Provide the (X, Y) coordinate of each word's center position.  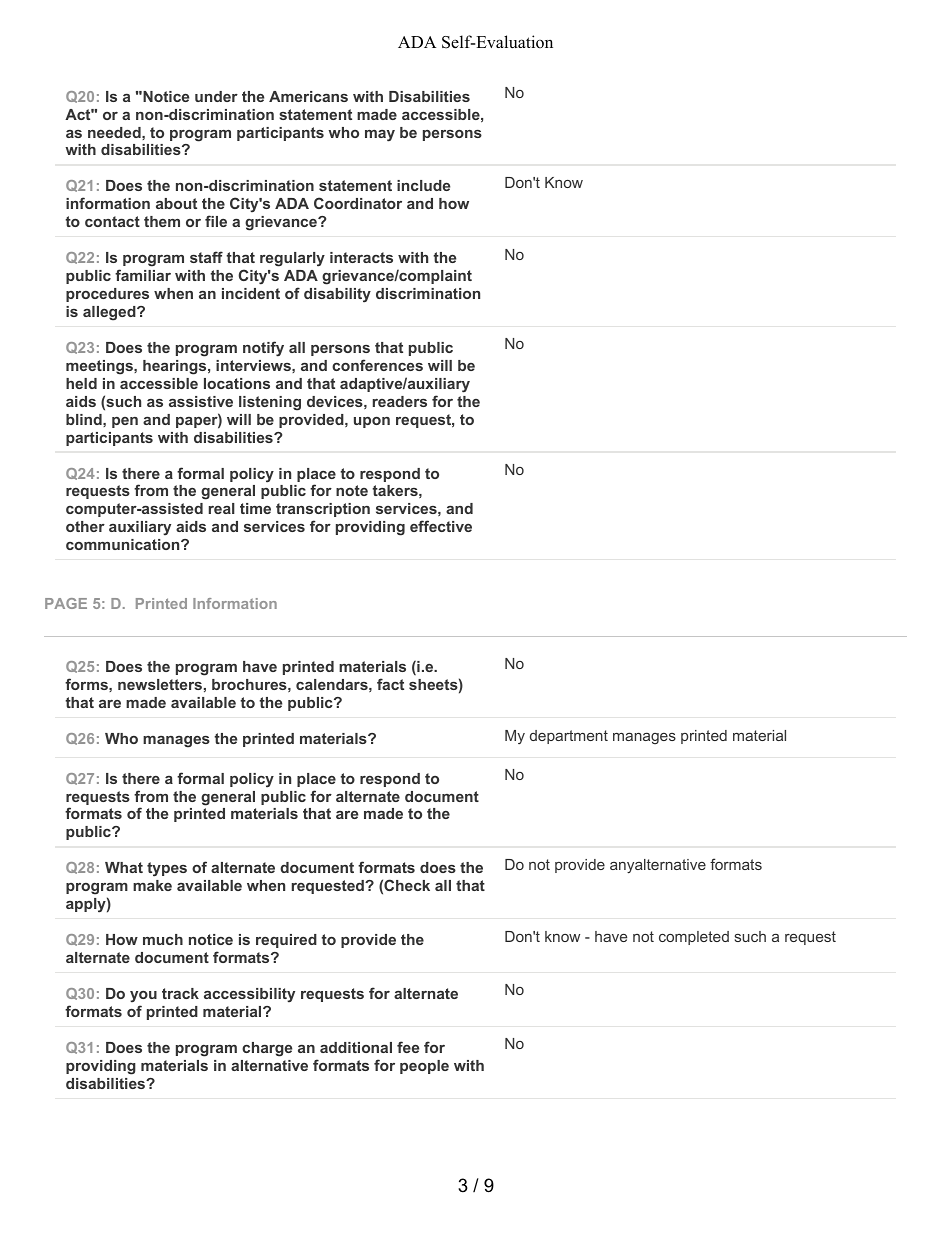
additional (356, 1047)
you (143, 996)
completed (694, 938)
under (216, 96)
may (380, 136)
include (423, 185)
